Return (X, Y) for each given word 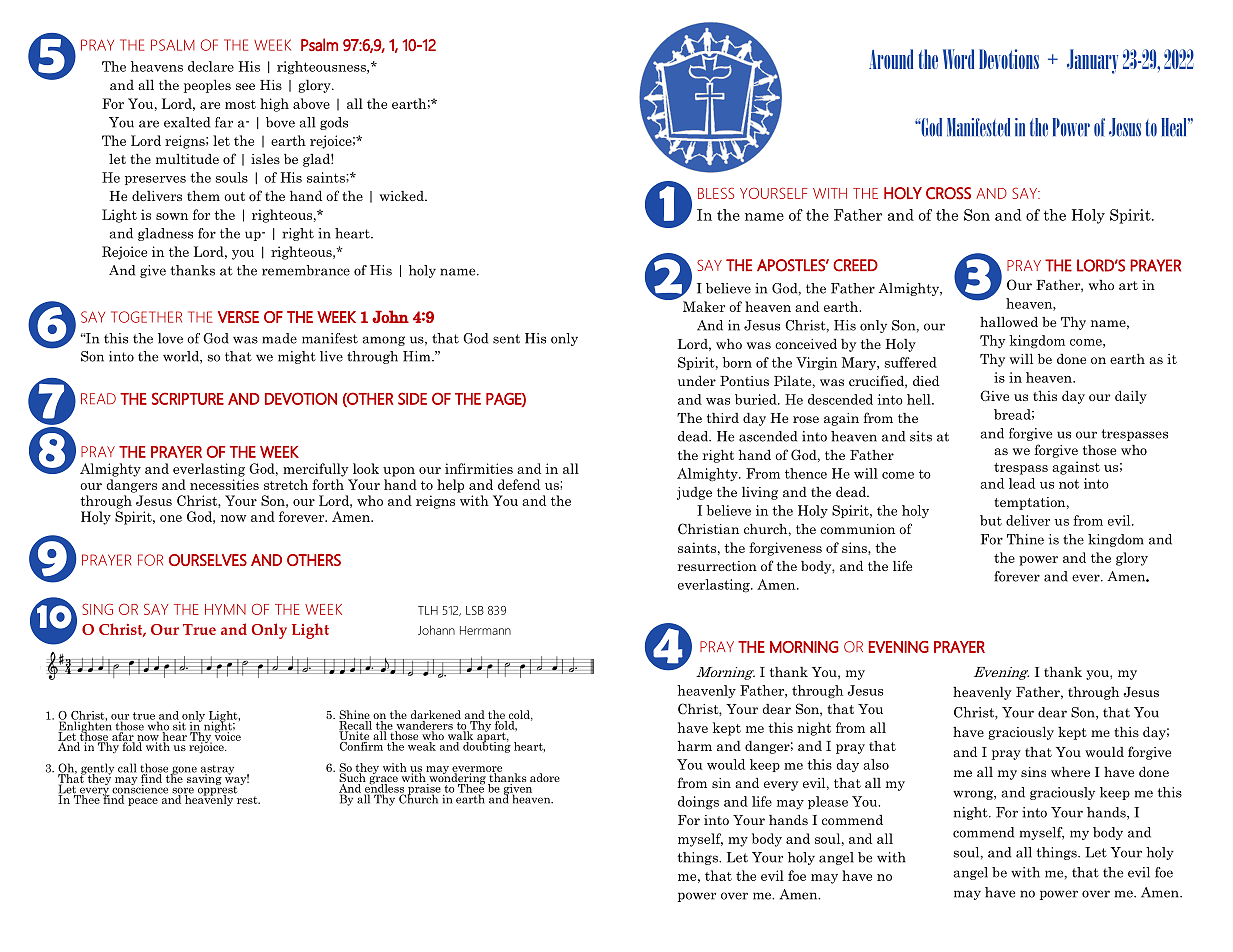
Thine (1025, 539)
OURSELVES (208, 560)
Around (891, 59)
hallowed (1009, 322)
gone (183, 771)
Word (958, 59)
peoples (207, 86)
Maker (704, 306)
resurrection (717, 566)
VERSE (238, 317)
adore (545, 777)
